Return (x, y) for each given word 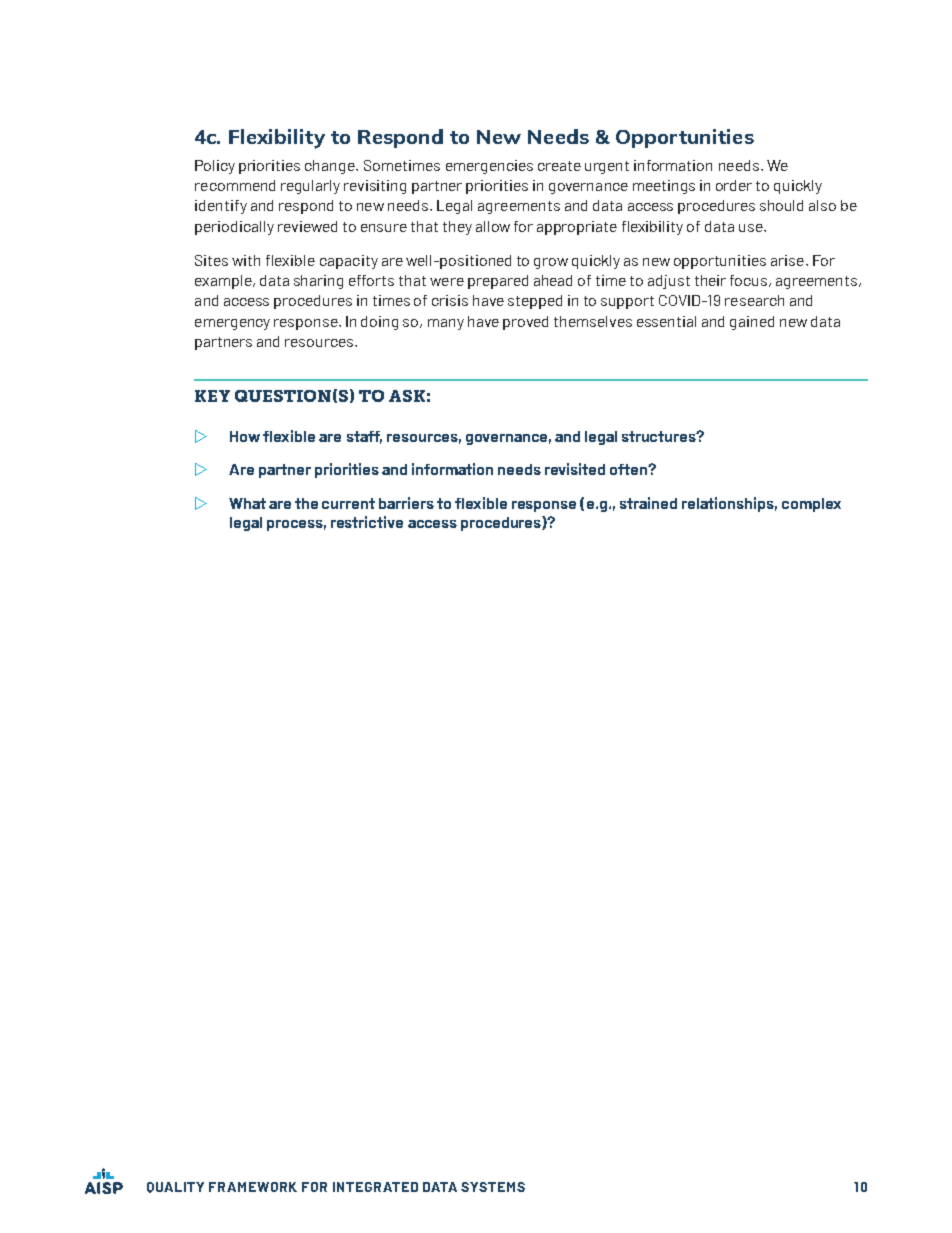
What (247, 503)
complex (811, 505)
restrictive (367, 522)
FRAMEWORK (253, 1187)
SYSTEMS (493, 1187)
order (734, 185)
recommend (235, 185)
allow (493, 226)
